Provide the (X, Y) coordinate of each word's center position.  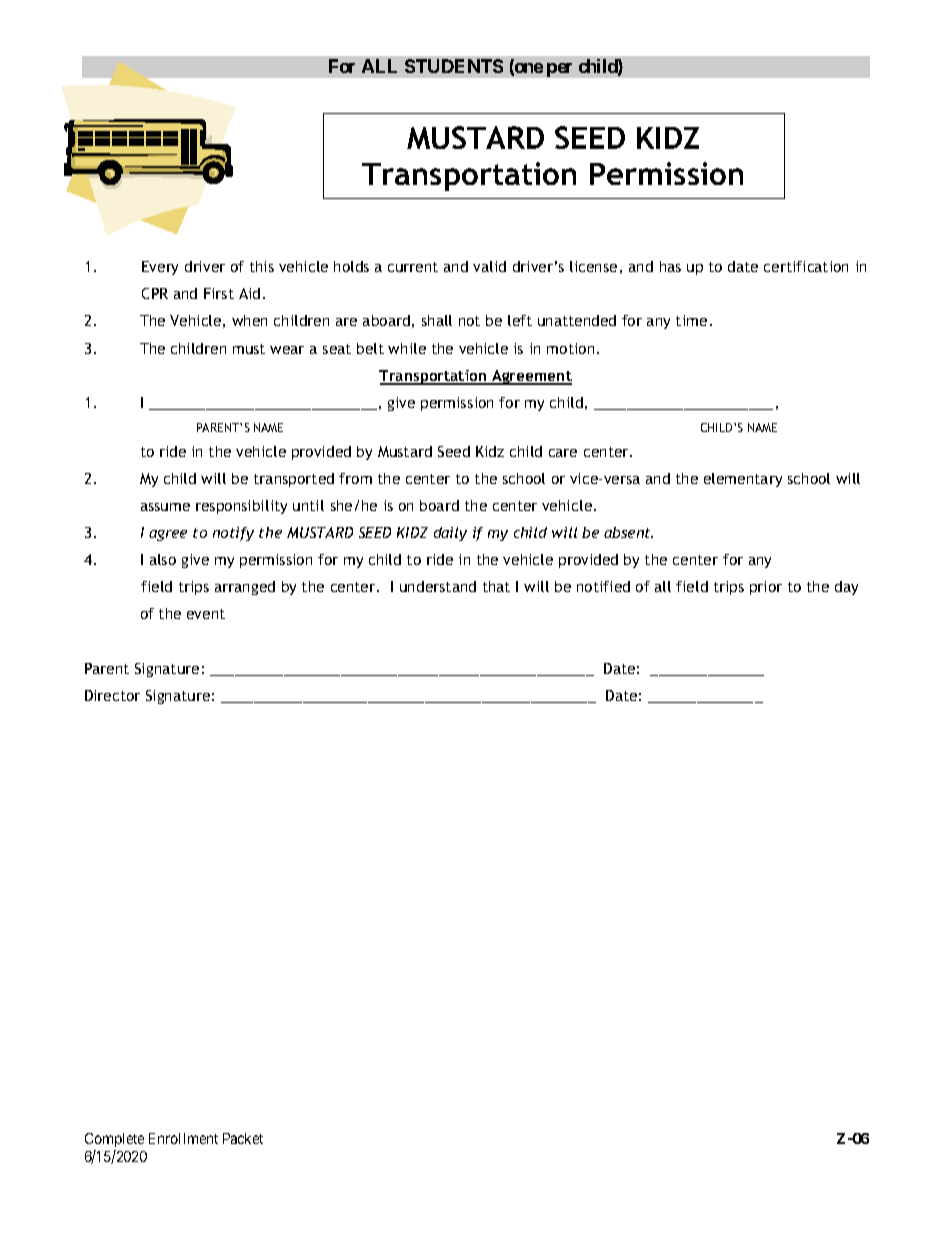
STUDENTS (454, 66)
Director (112, 695)
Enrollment (183, 1138)
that (496, 586)
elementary (743, 480)
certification (806, 266)
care (563, 453)
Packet (243, 1138)
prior (766, 588)
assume (165, 507)
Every (160, 268)
